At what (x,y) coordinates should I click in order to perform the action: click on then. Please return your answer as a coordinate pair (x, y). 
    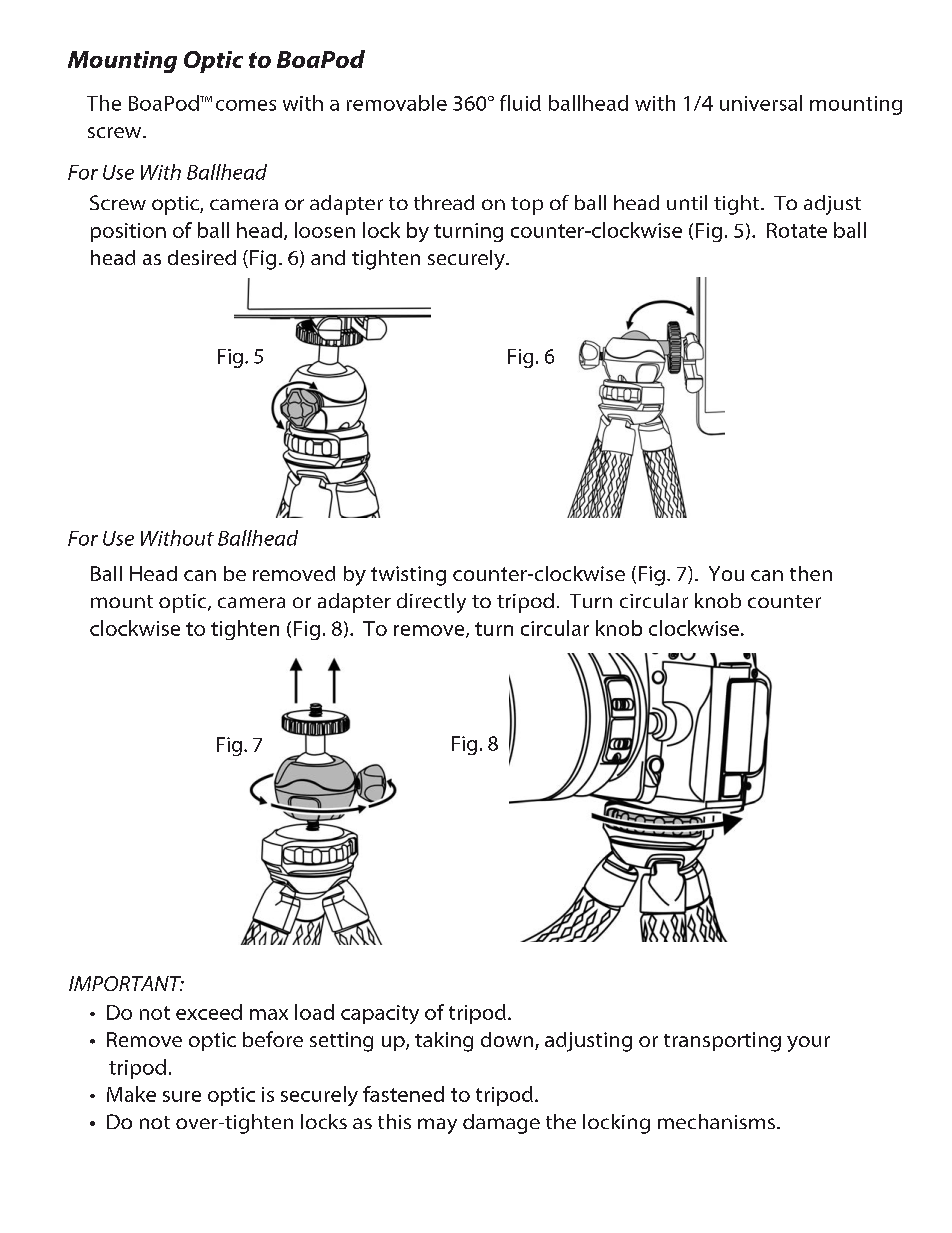
    Looking at the image, I should click on (811, 573).
